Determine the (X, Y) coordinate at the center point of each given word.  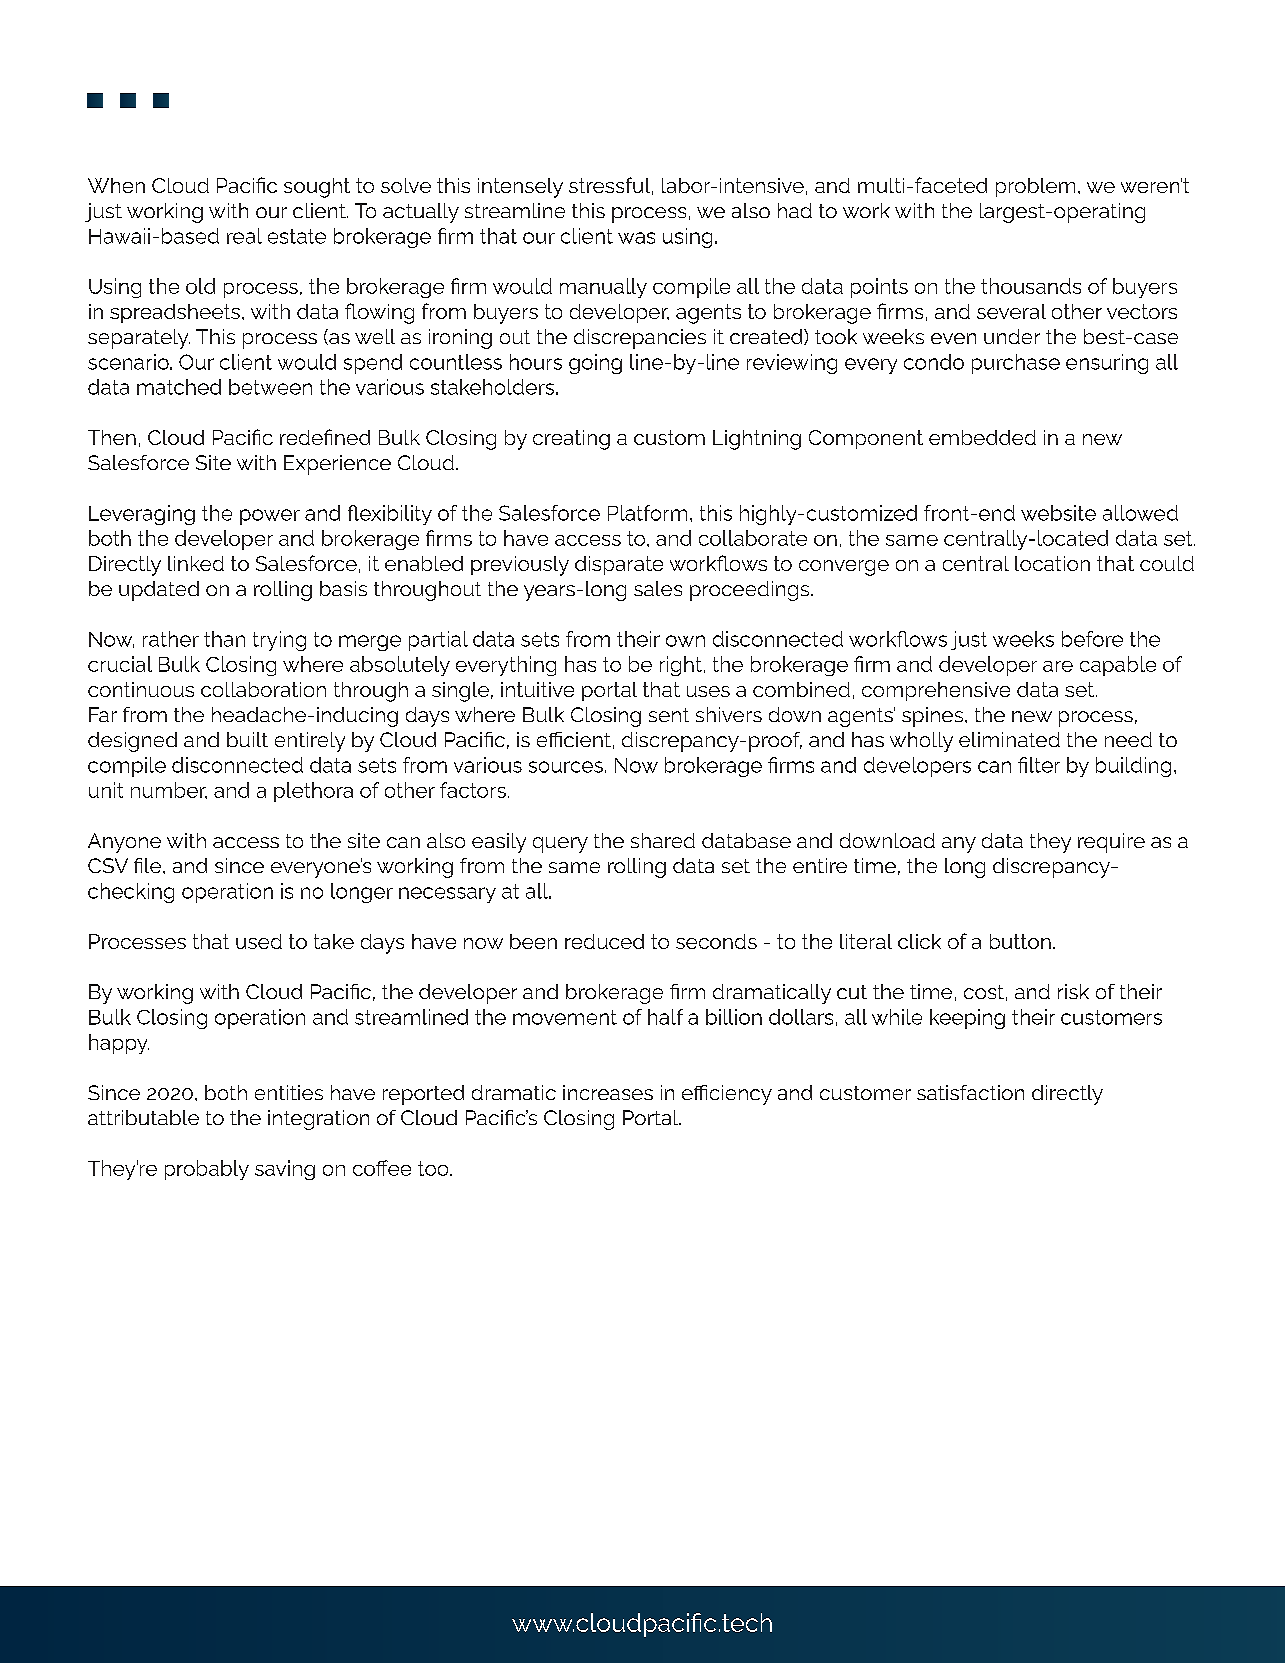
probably (207, 1170)
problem (1035, 187)
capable (1118, 666)
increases (608, 1092)
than (224, 639)
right (681, 666)
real (244, 236)
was (636, 238)
